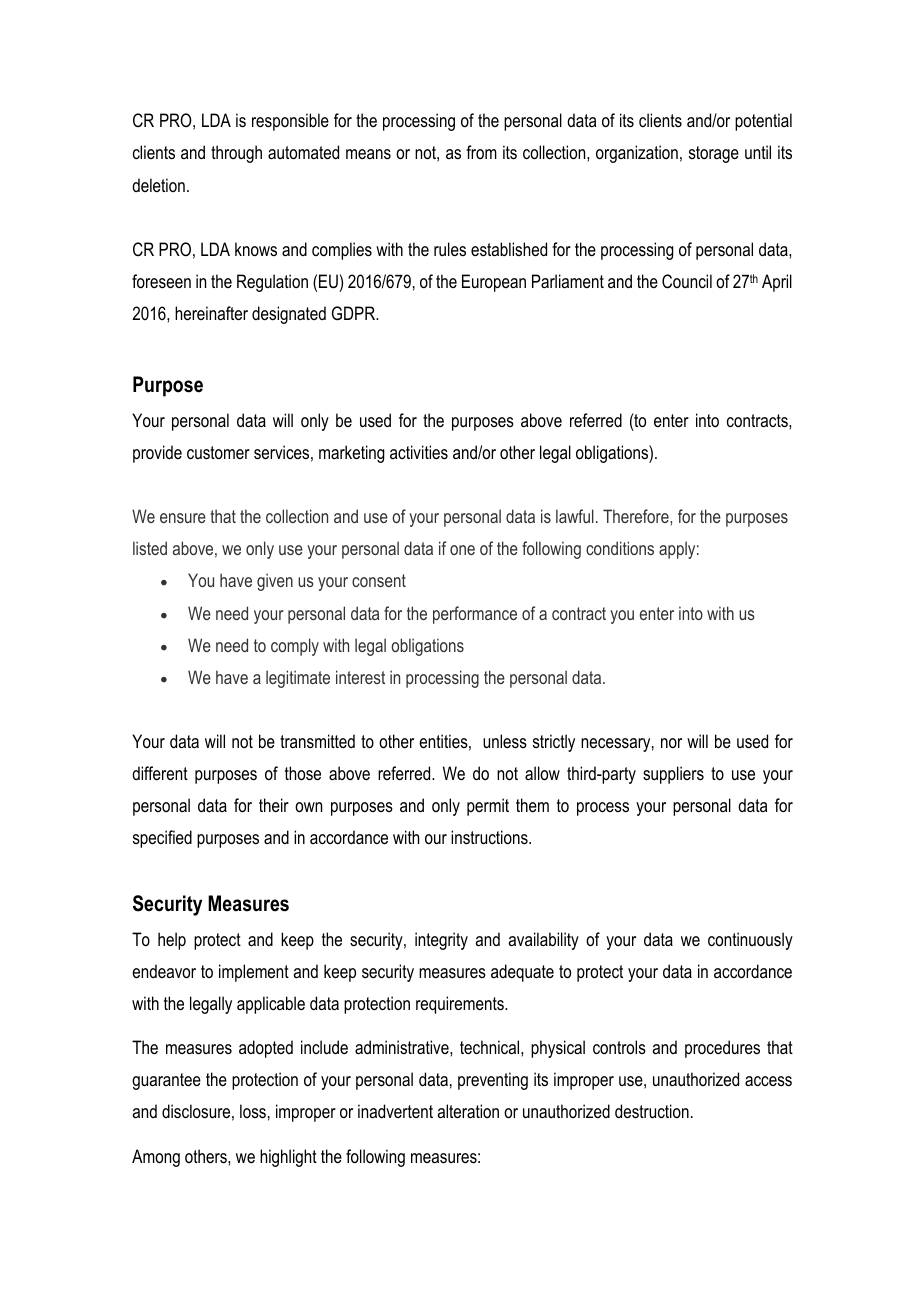 Image resolution: width=924 pixels, height=1308 pixels. I want to click on activities, so click(419, 452).
